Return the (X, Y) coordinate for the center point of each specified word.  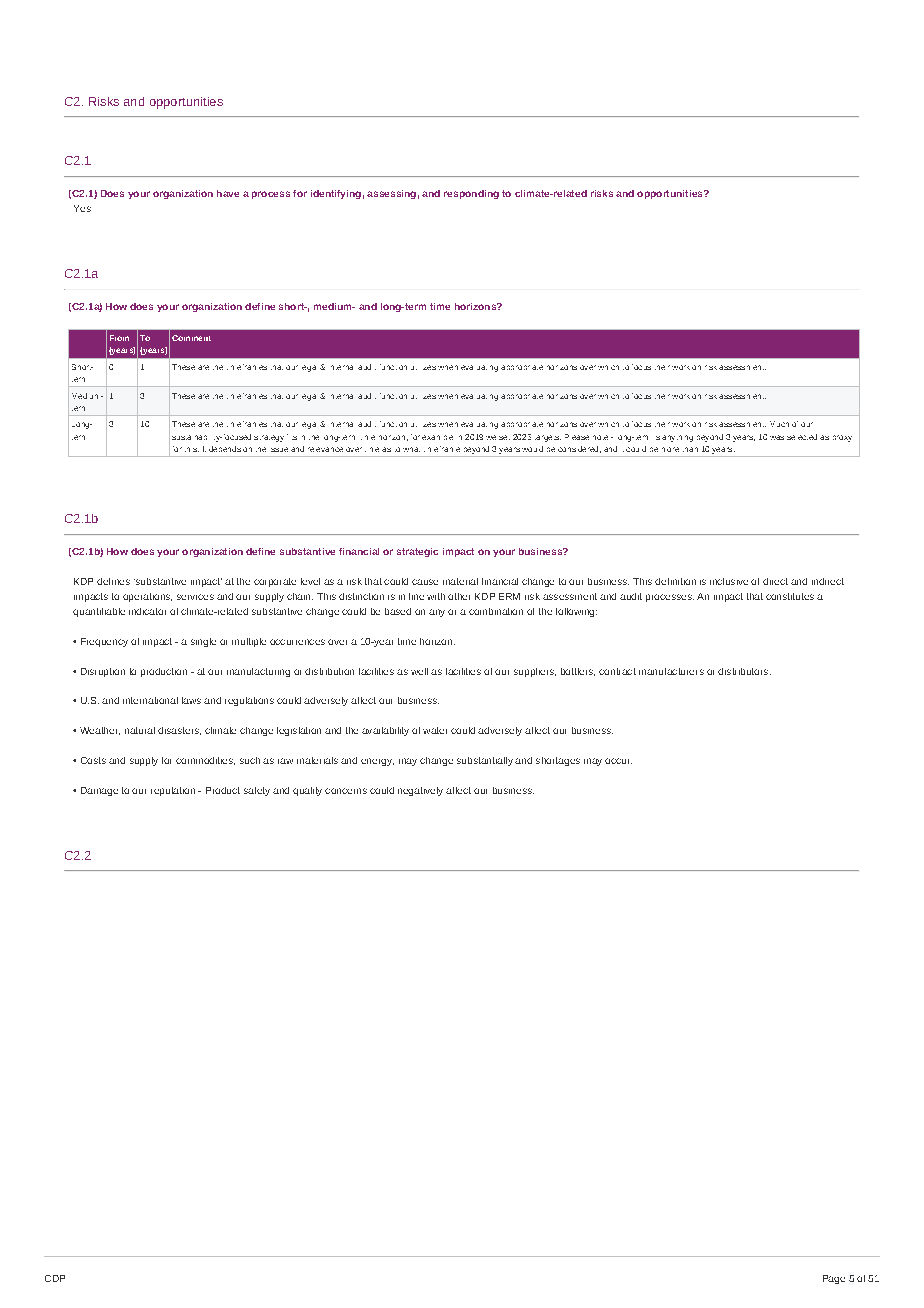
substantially (485, 761)
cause (425, 582)
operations (147, 597)
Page (834, 1279)
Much (779, 424)
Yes (82, 208)
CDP (55, 1278)
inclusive (729, 581)
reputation (173, 791)
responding (471, 194)
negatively (420, 791)
